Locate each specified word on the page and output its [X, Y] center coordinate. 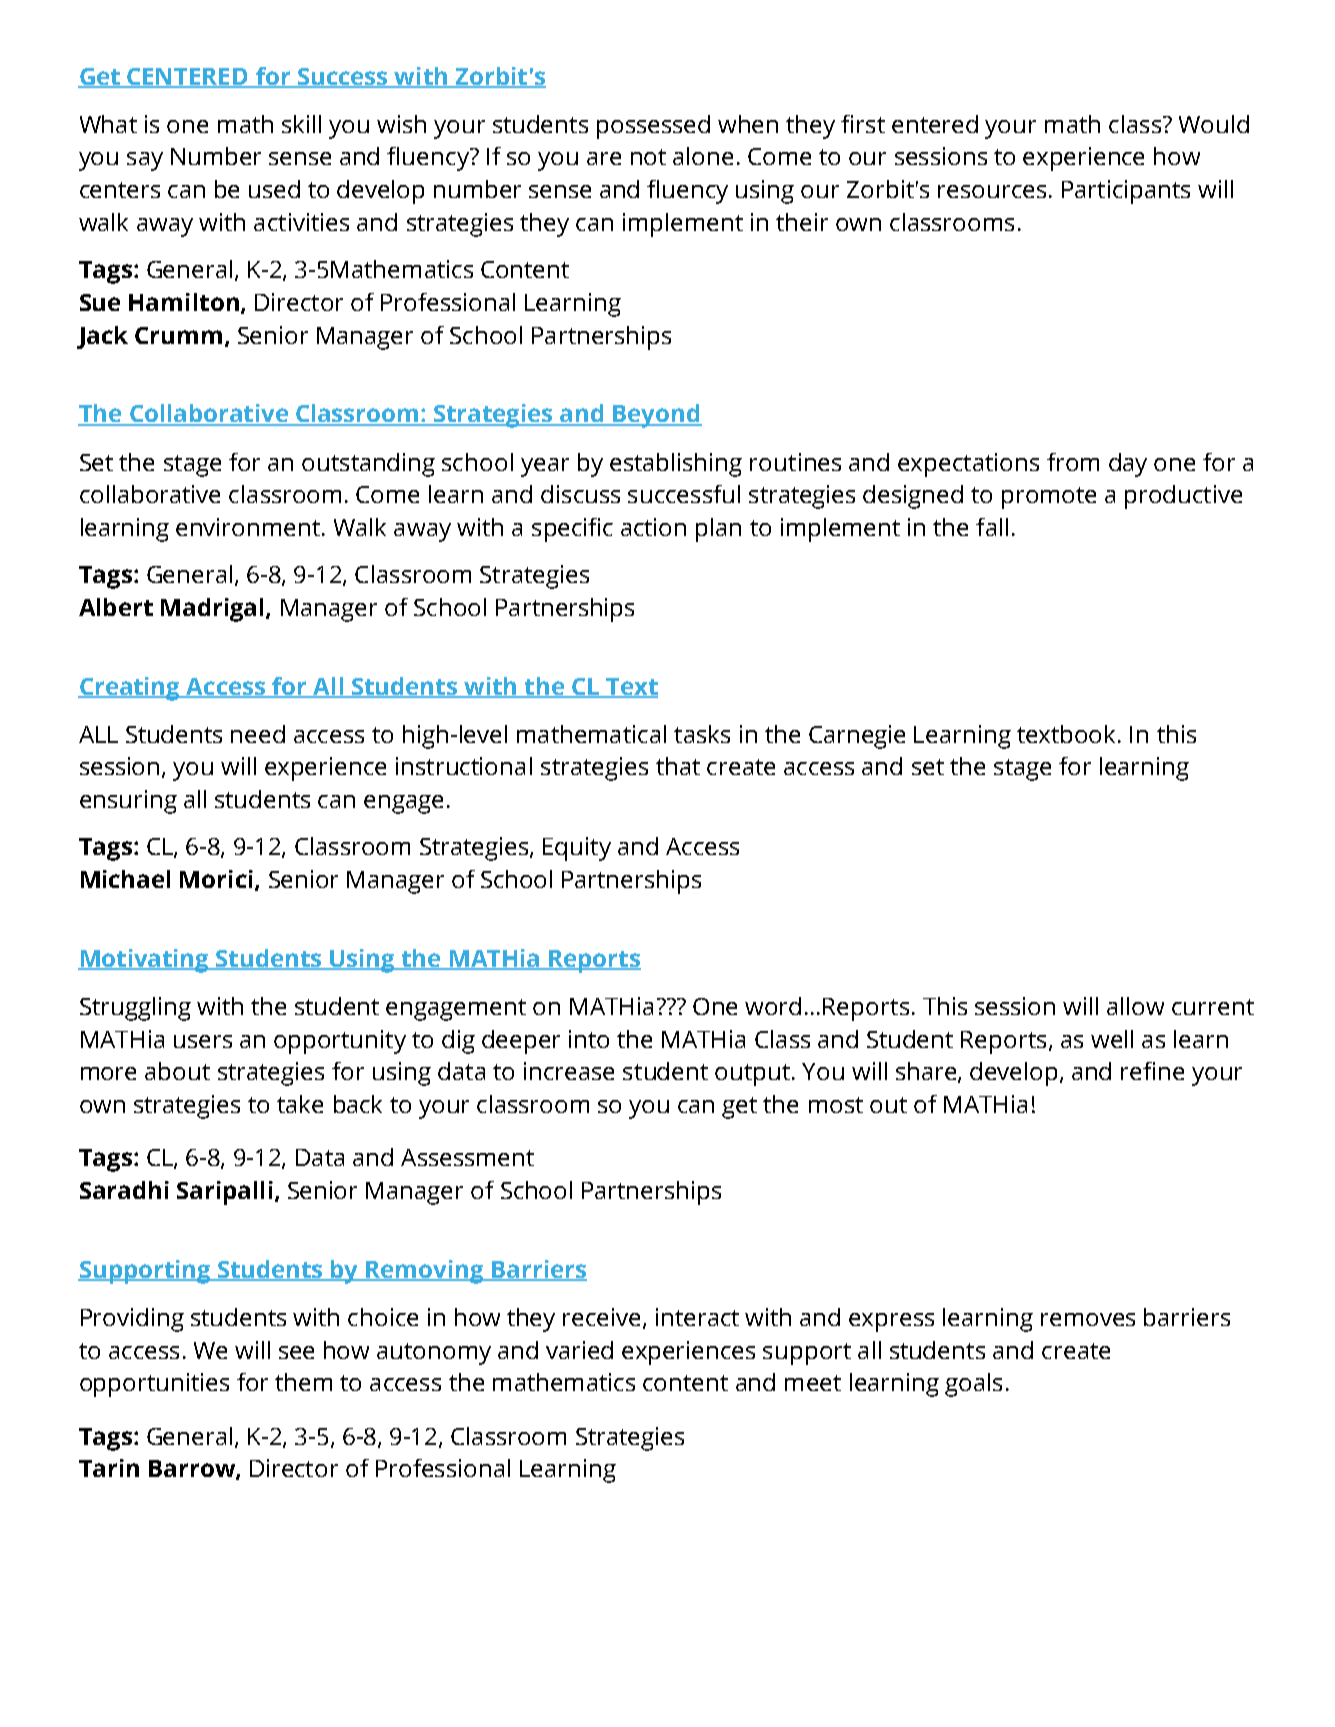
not [648, 157]
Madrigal [212, 610]
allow [1135, 1006]
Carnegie [857, 737]
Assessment [467, 1157]
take [300, 1104]
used [274, 189]
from [1073, 462]
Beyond [656, 416]
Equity [577, 849]
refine [1152, 1071]
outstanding [368, 465]
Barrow [193, 1470]
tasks [702, 734]
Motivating [144, 961]
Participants [1126, 192]
